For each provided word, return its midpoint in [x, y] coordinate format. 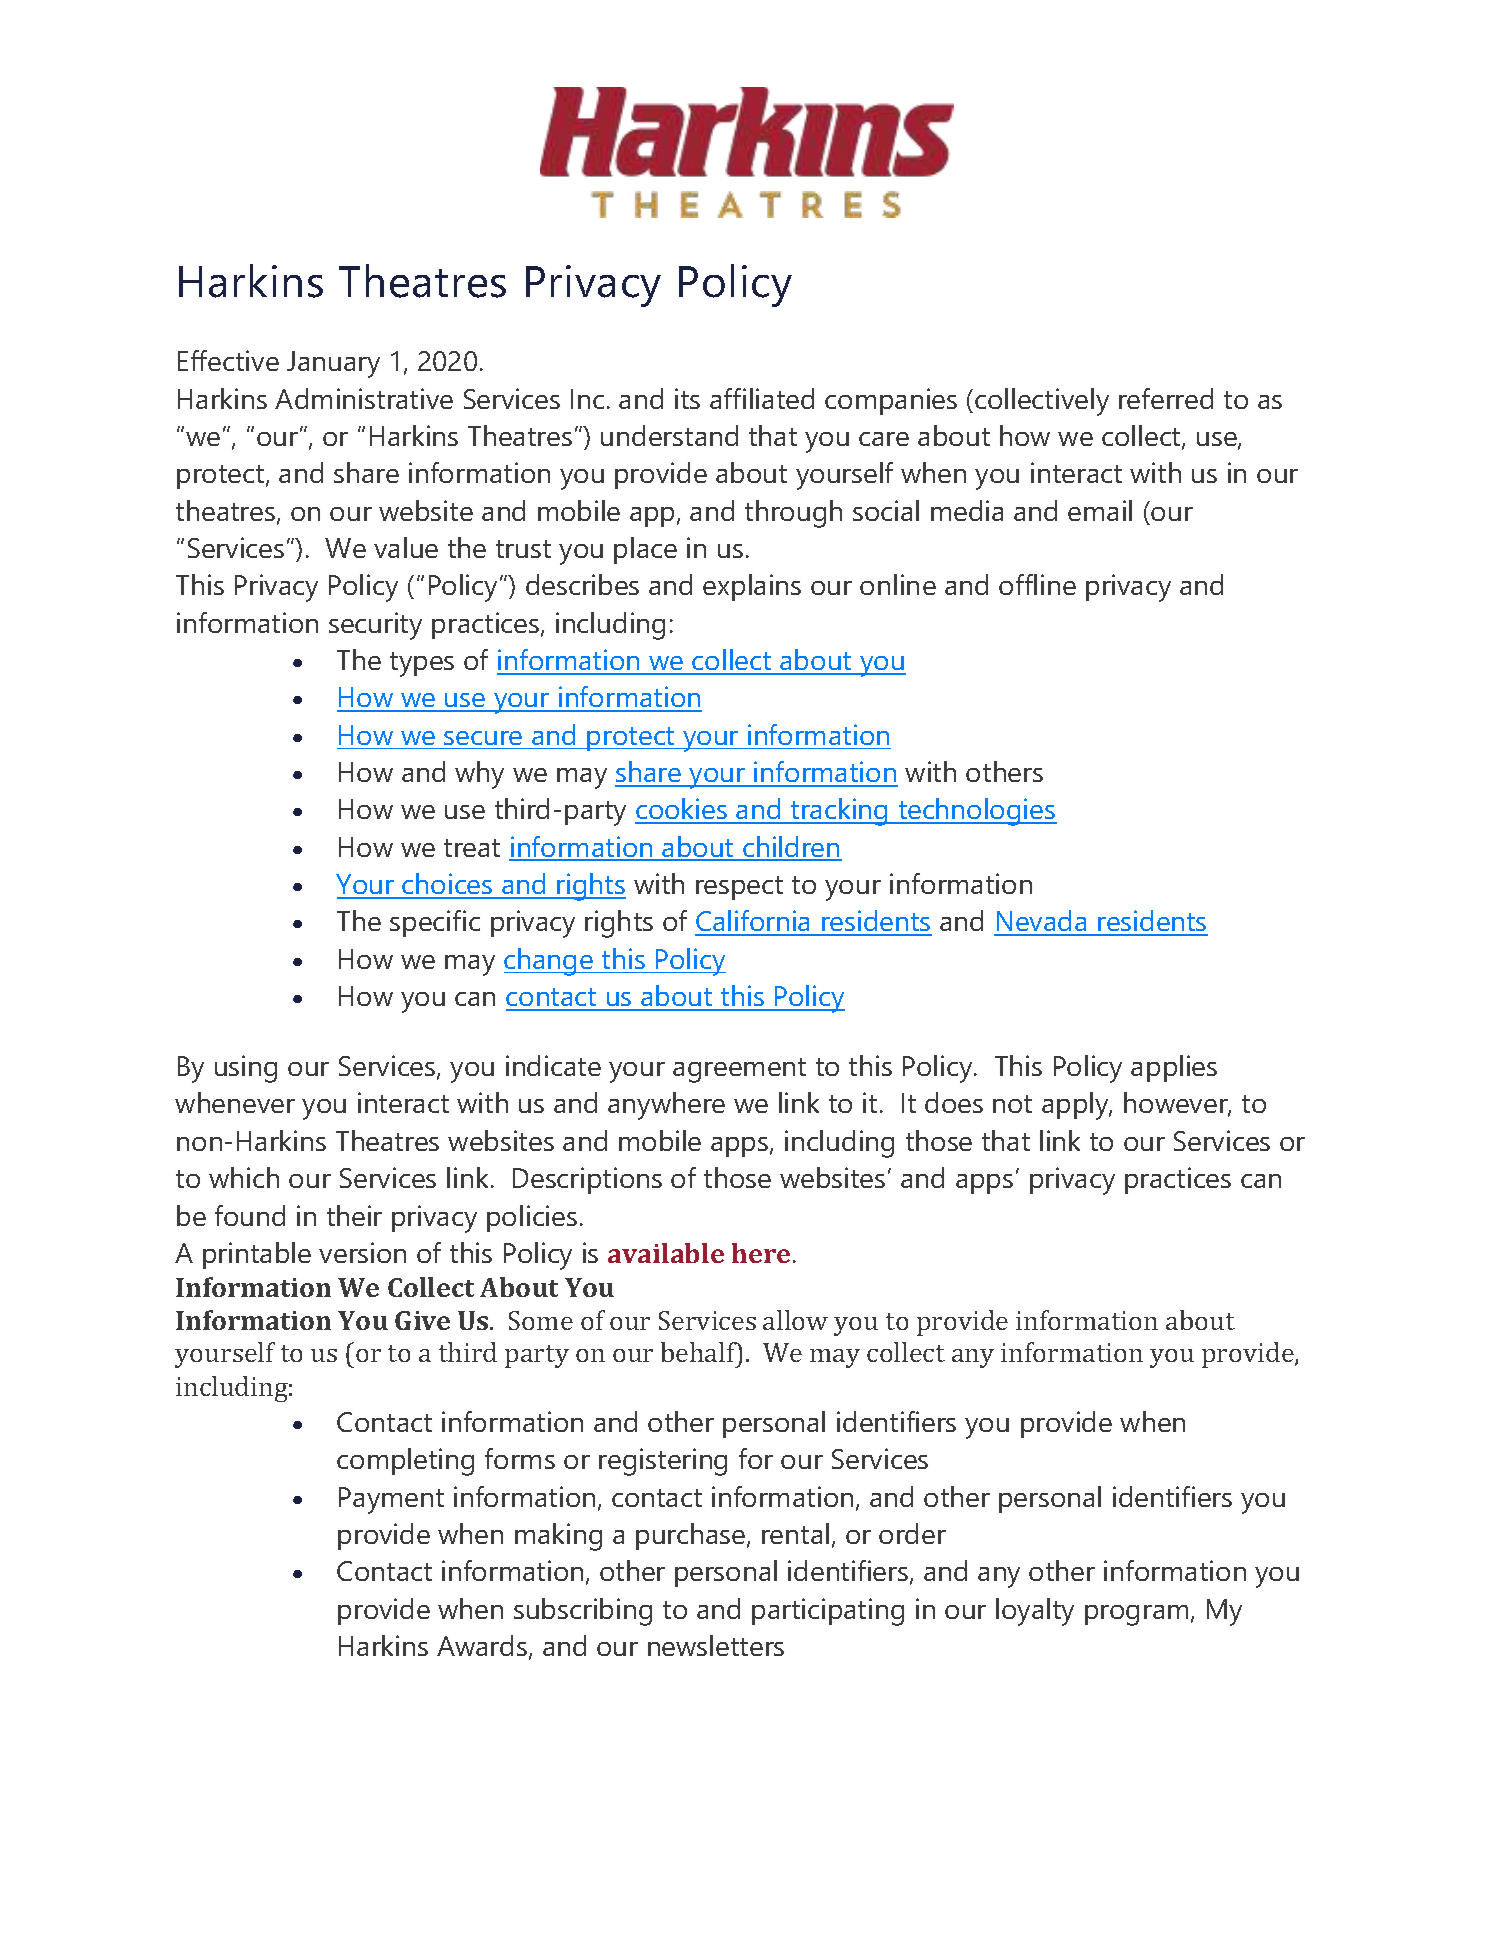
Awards [482, 1645]
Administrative [364, 398]
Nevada [1041, 922]
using [246, 1069]
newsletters [716, 1645]
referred [1166, 398]
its [687, 398]
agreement [739, 1070]
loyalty [1035, 1612]
